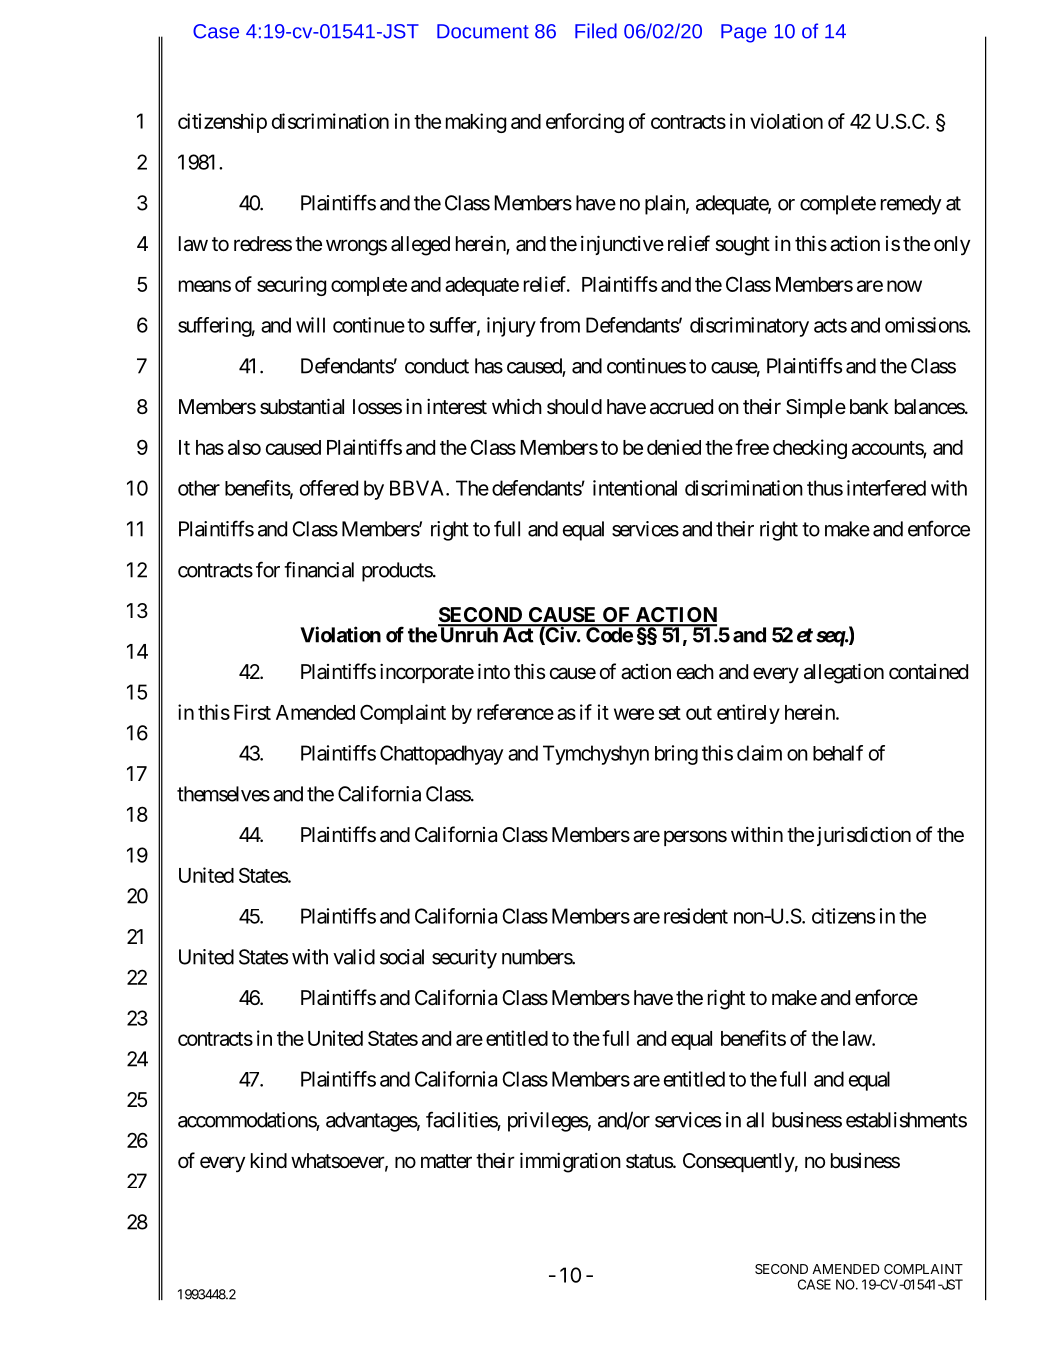 The image size is (1039, 1345). I want to click on financial, so click(319, 569).
